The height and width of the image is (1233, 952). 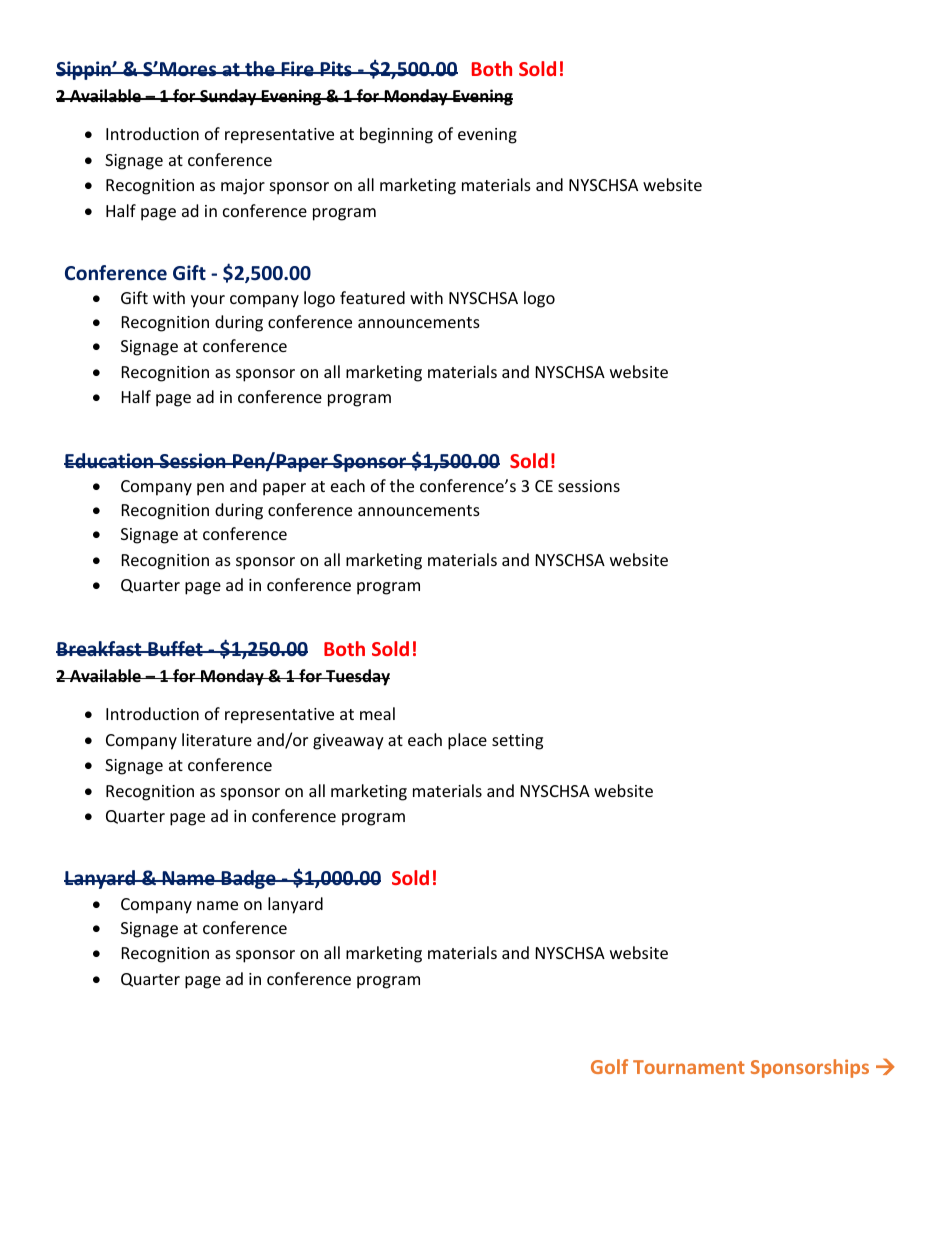 What do you see at coordinates (396, 135) in the image?
I see `beginning` at bounding box center [396, 135].
